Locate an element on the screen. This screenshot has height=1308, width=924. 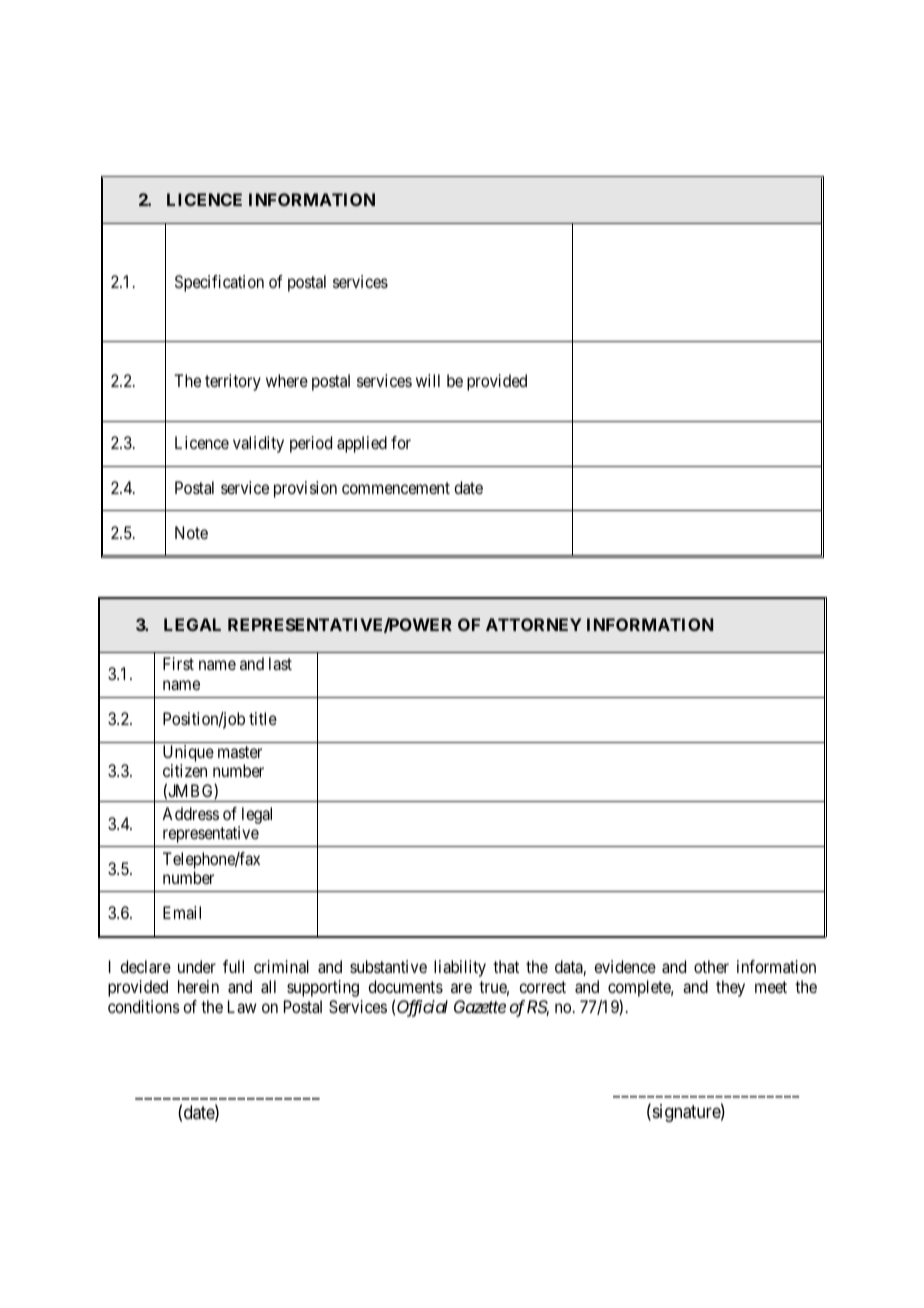
will is located at coordinates (428, 380).
